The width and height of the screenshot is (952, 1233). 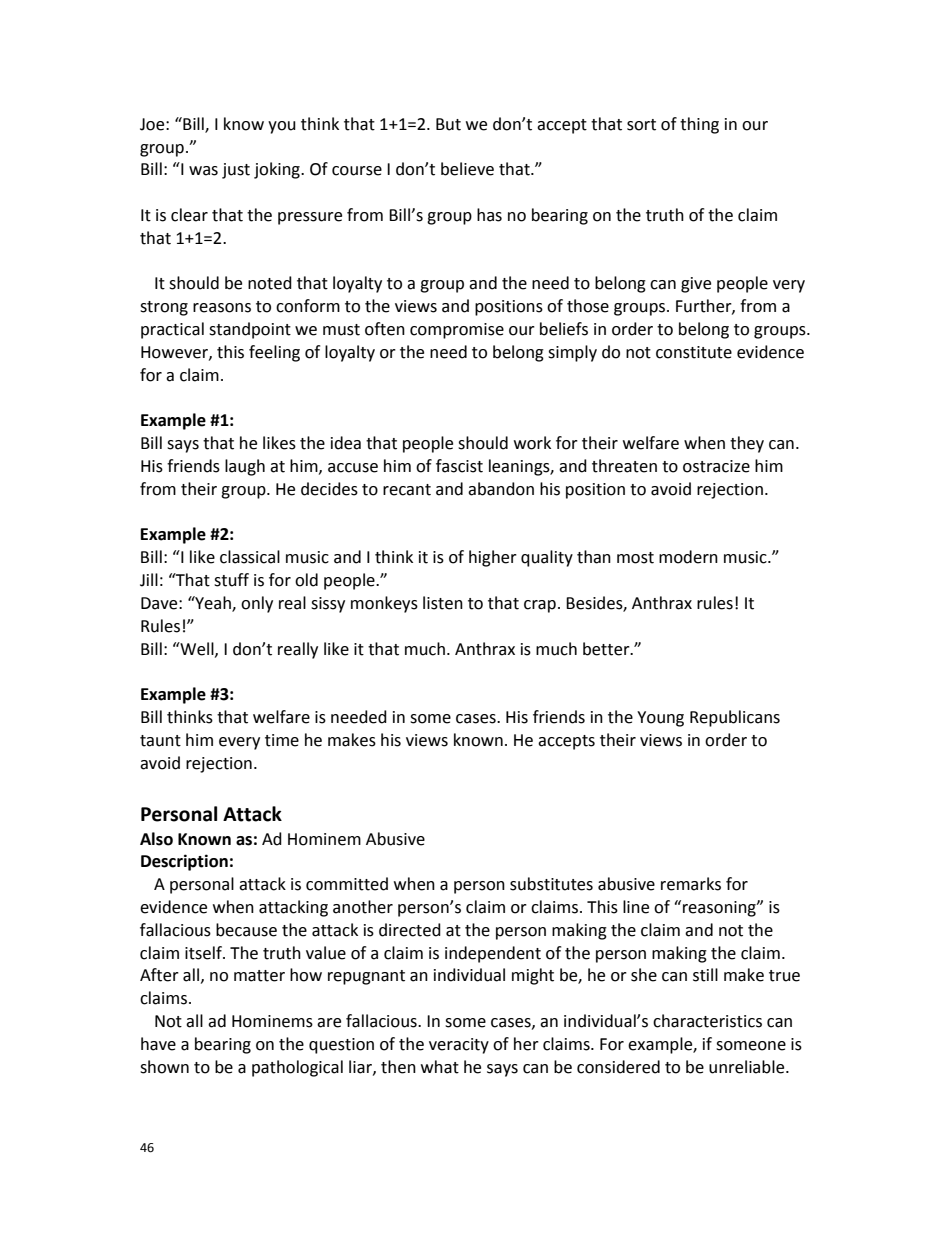 What do you see at coordinates (467, 169) in the screenshot?
I see `believe` at bounding box center [467, 169].
